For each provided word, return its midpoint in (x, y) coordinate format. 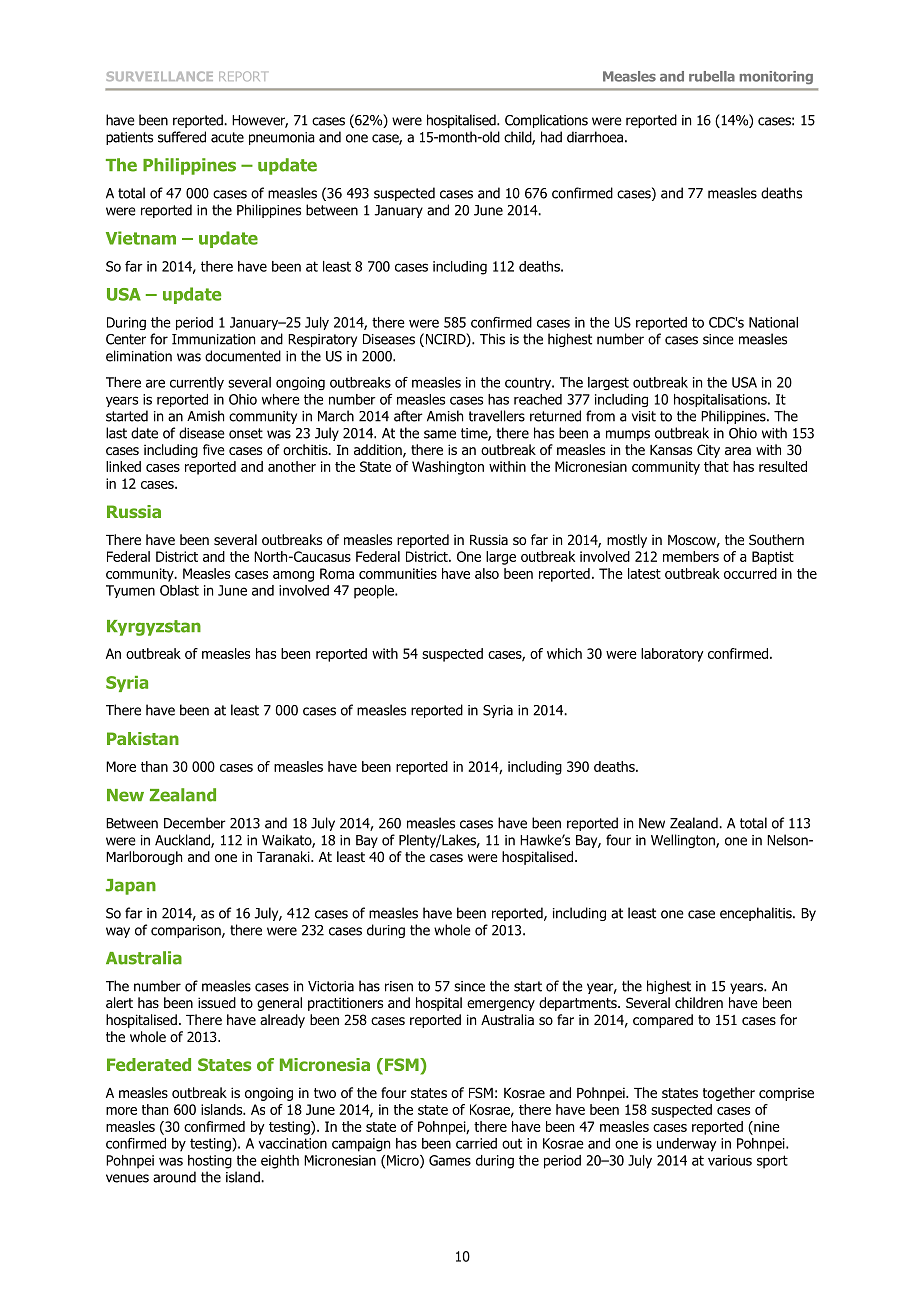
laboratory (672, 655)
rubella (712, 76)
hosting (210, 1162)
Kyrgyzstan (154, 628)
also (487, 573)
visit (644, 416)
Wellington (684, 841)
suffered (182, 137)
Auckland (183, 841)
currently (197, 383)
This (492, 339)
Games (450, 1160)
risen (399, 986)
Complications (546, 121)
